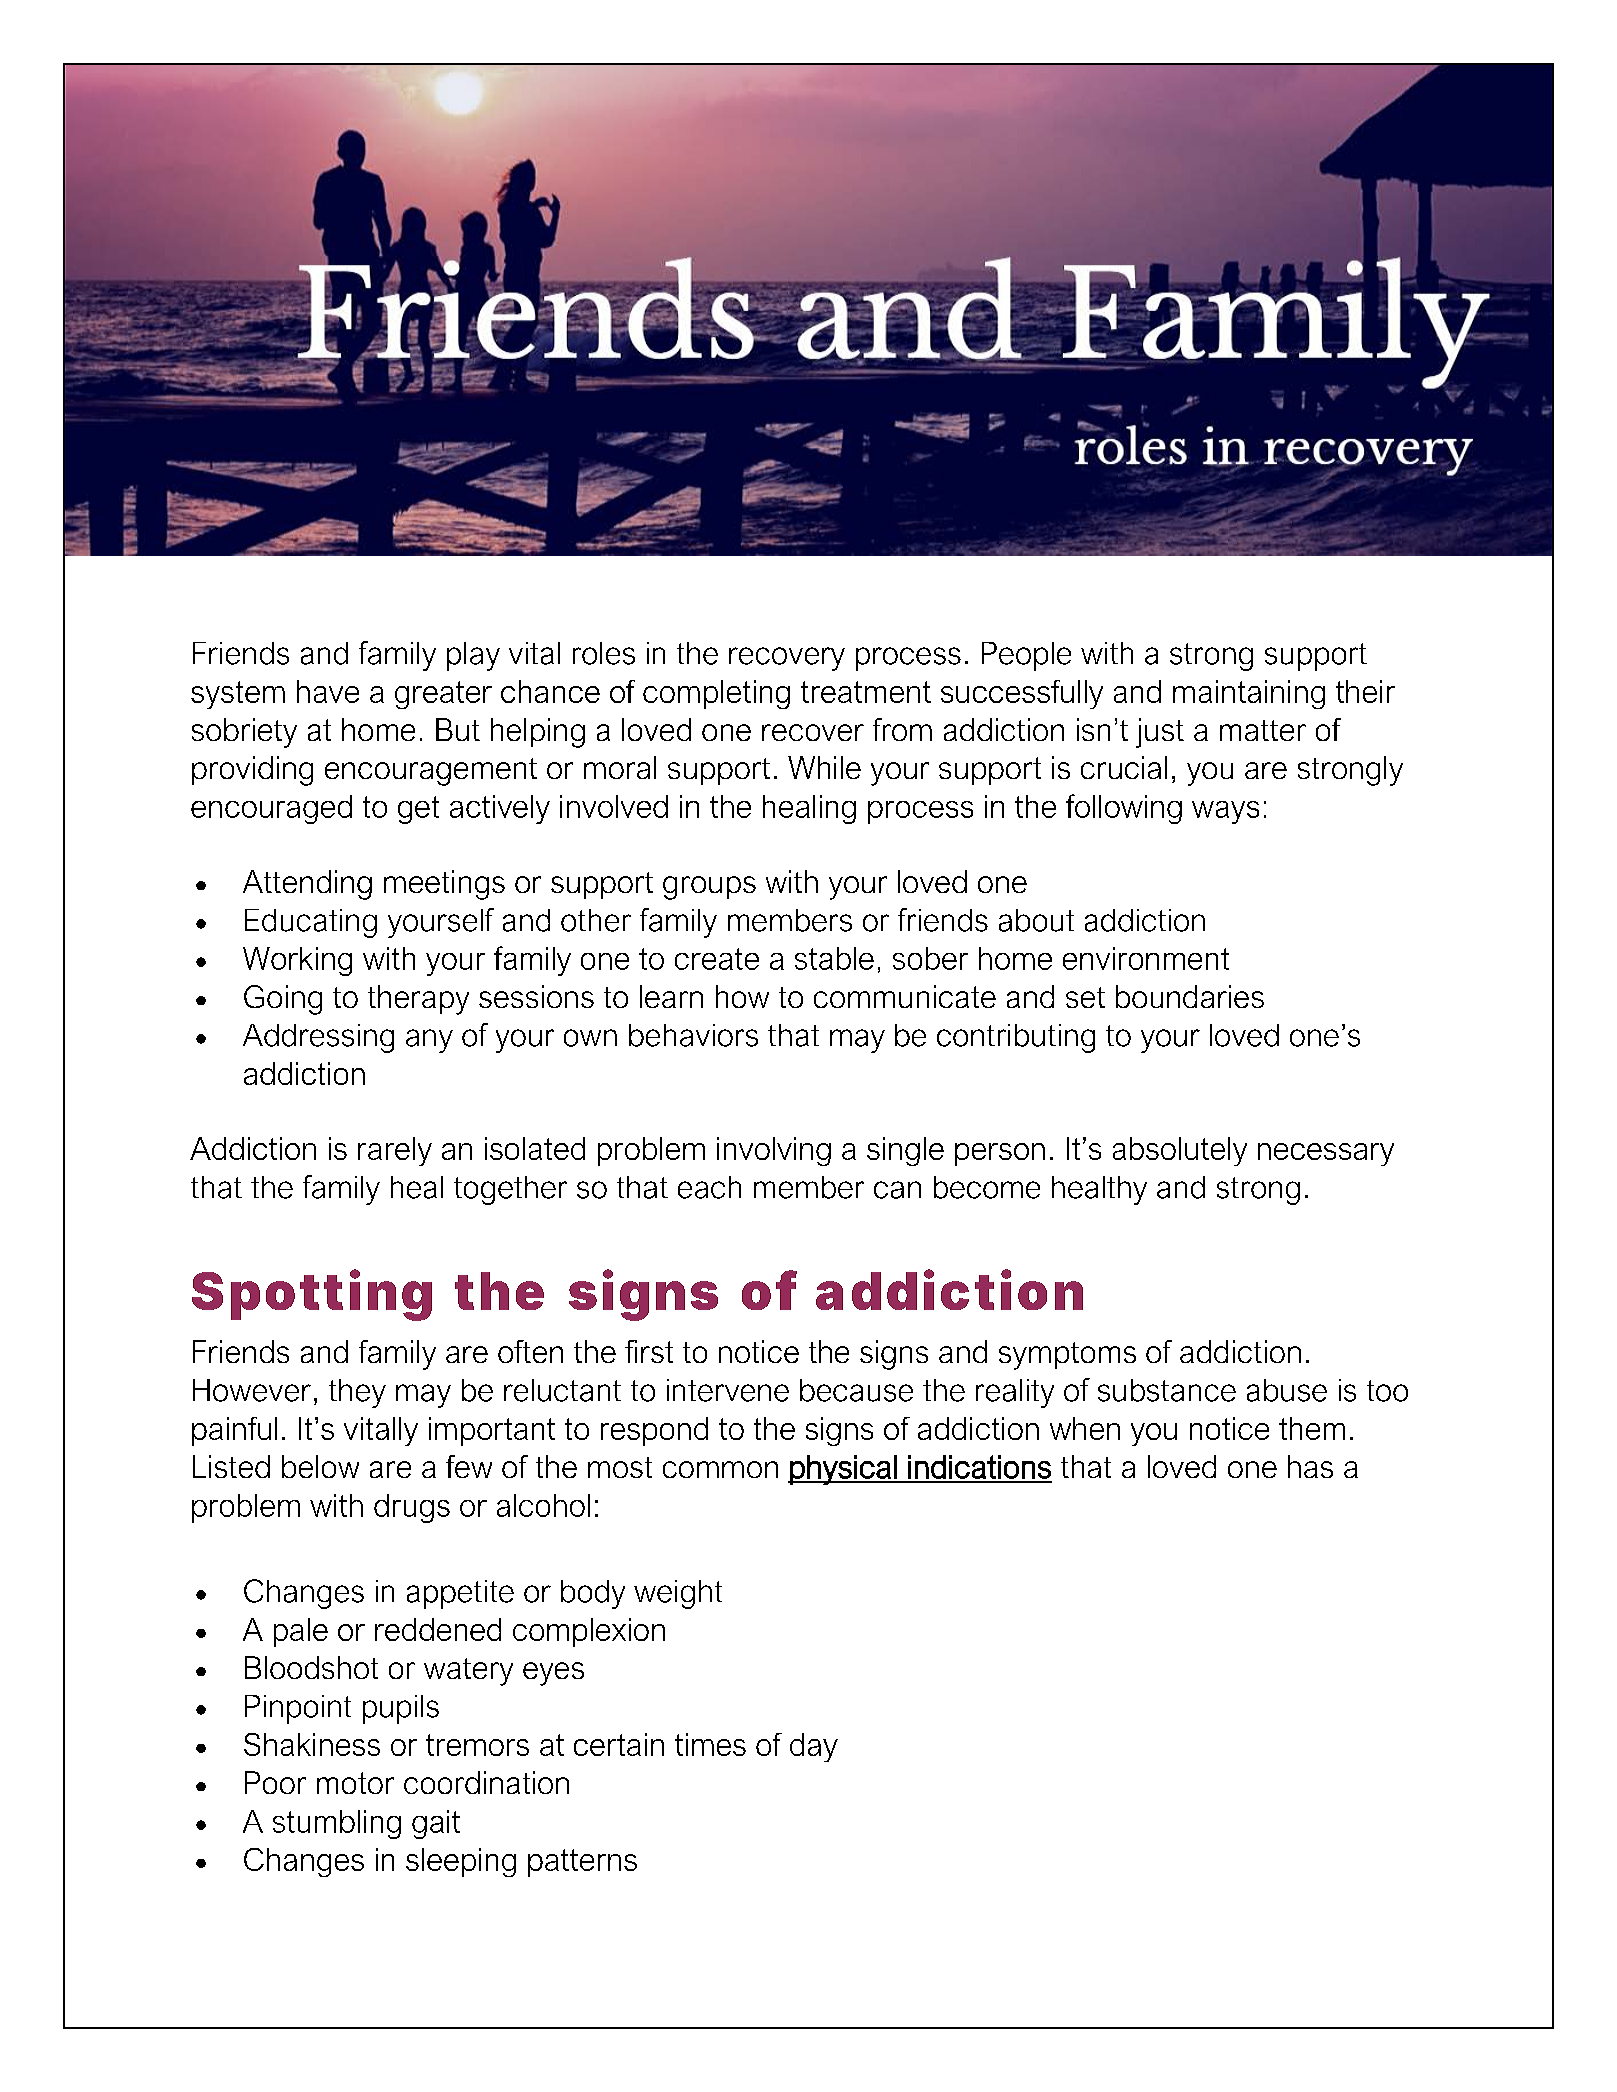  Describe the element at coordinates (774, 1151) in the page. I see `involving` at that location.
